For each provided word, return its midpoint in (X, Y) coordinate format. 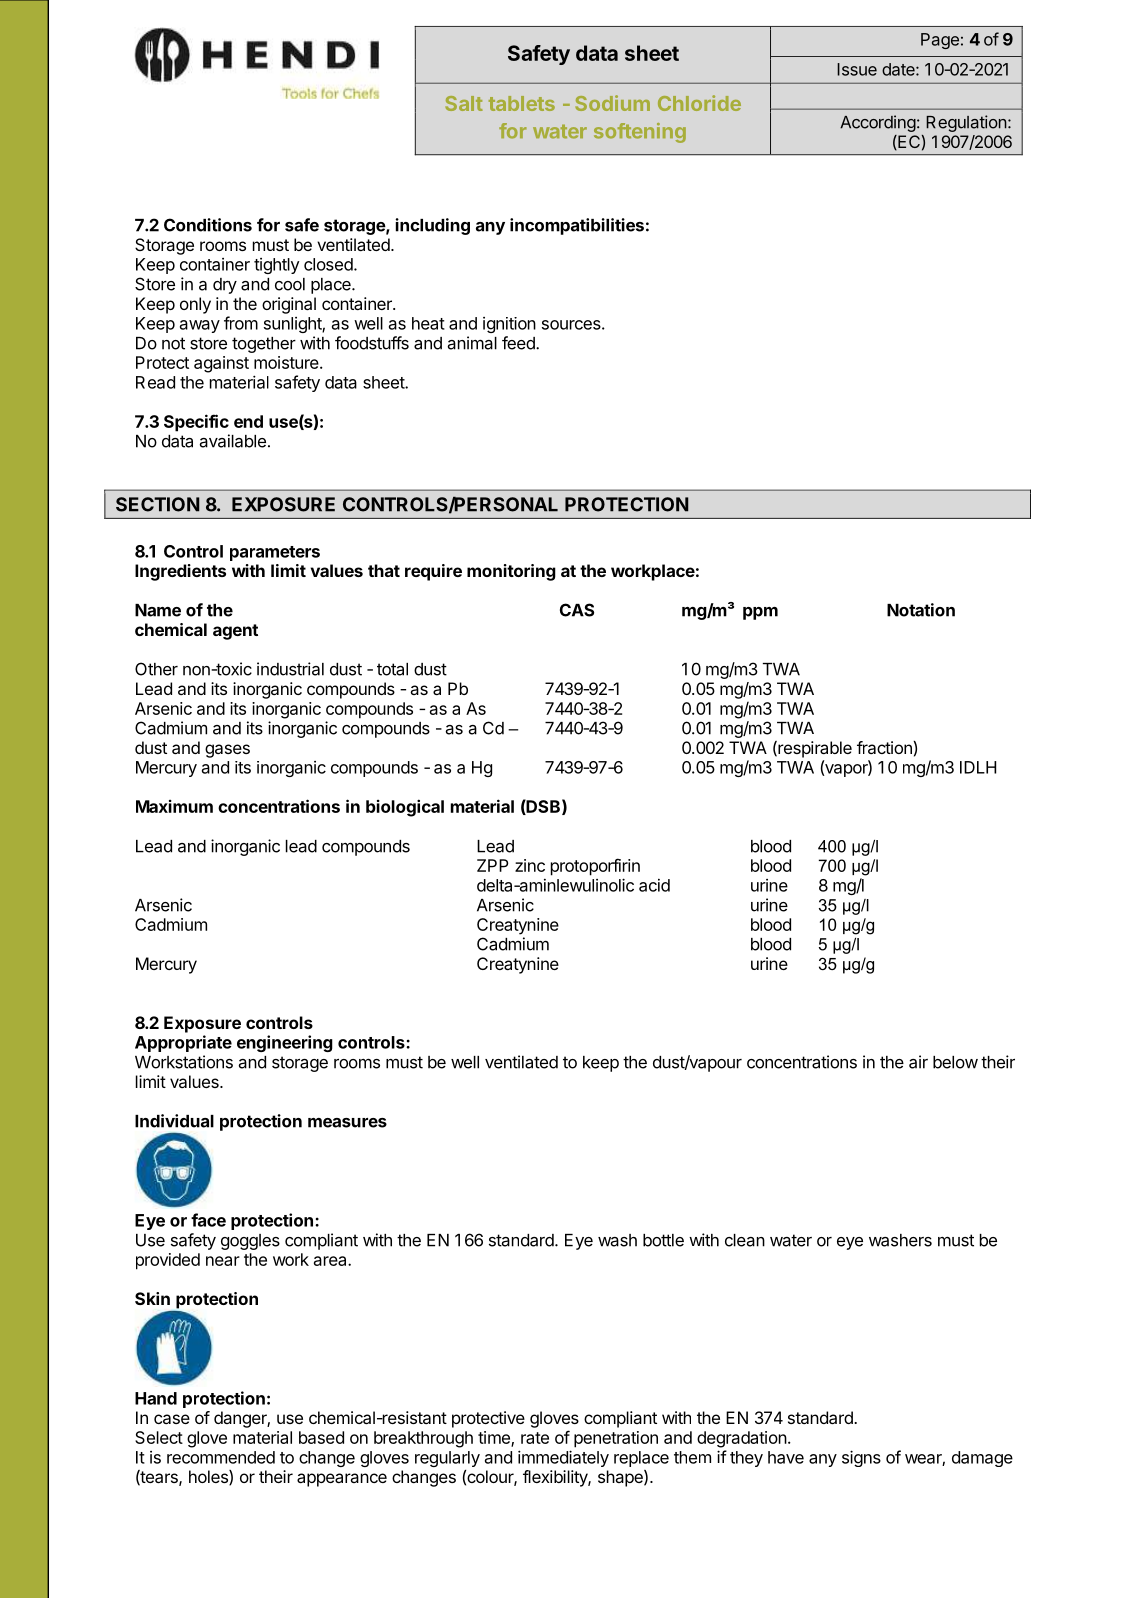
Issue (857, 69)
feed (519, 343)
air (918, 1062)
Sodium (612, 103)
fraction (885, 747)
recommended (221, 1457)
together (264, 345)
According (878, 123)
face (208, 1220)
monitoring (511, 572)
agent (235, 632)
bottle (663, 1240)
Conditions (208, 225)
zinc (530, 865)
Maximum (174, 806)
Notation (921, 610)
